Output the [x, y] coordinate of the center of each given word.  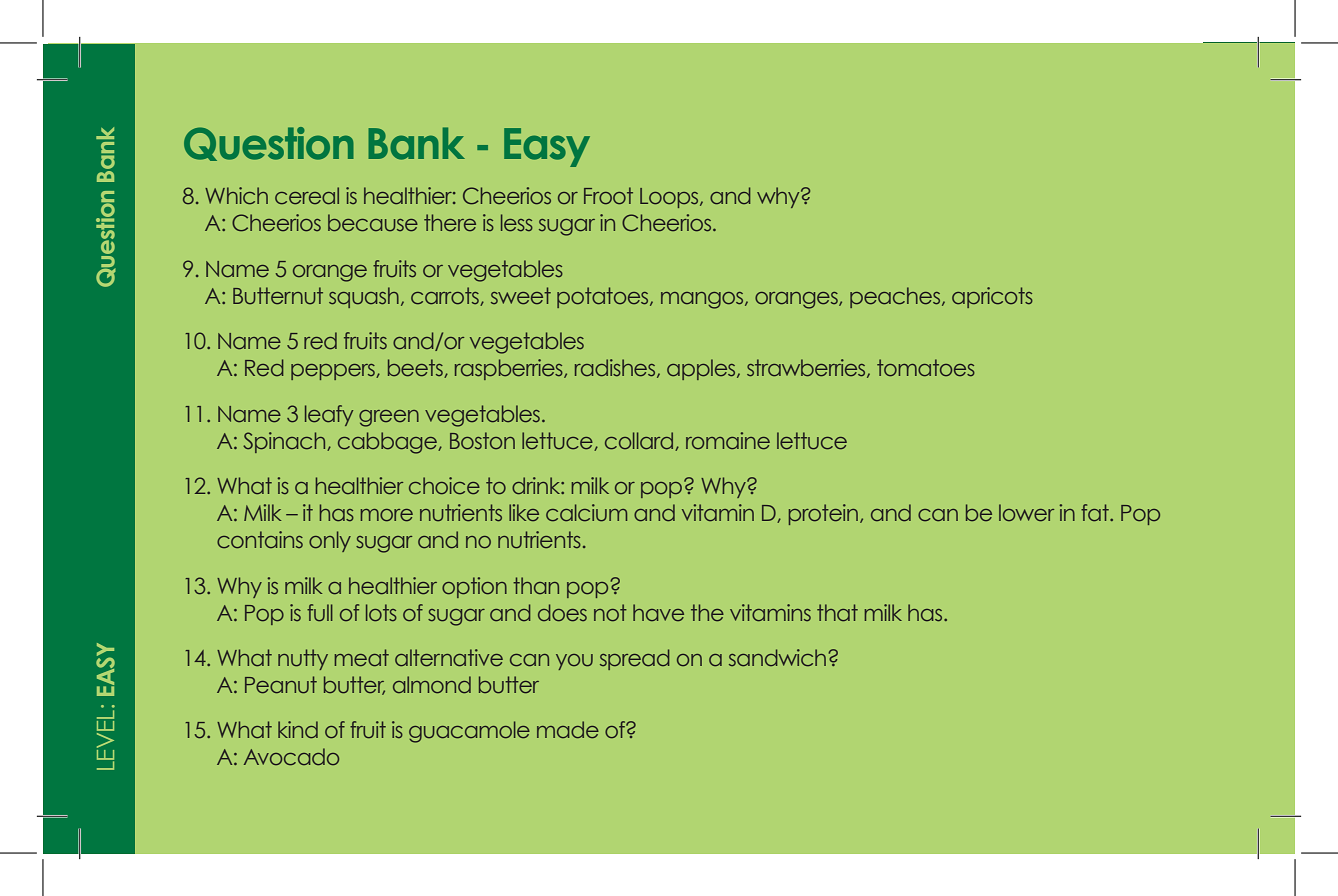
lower [1026, 513]
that [837, 612]
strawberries [807, 368]
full [320, 613]
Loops [670, 198]
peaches [896, 297]
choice [444, 486]
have [658, 612]
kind [298, 729]
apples [702, 369]
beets [416, 368]
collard [640, 441]
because [373, 223]
